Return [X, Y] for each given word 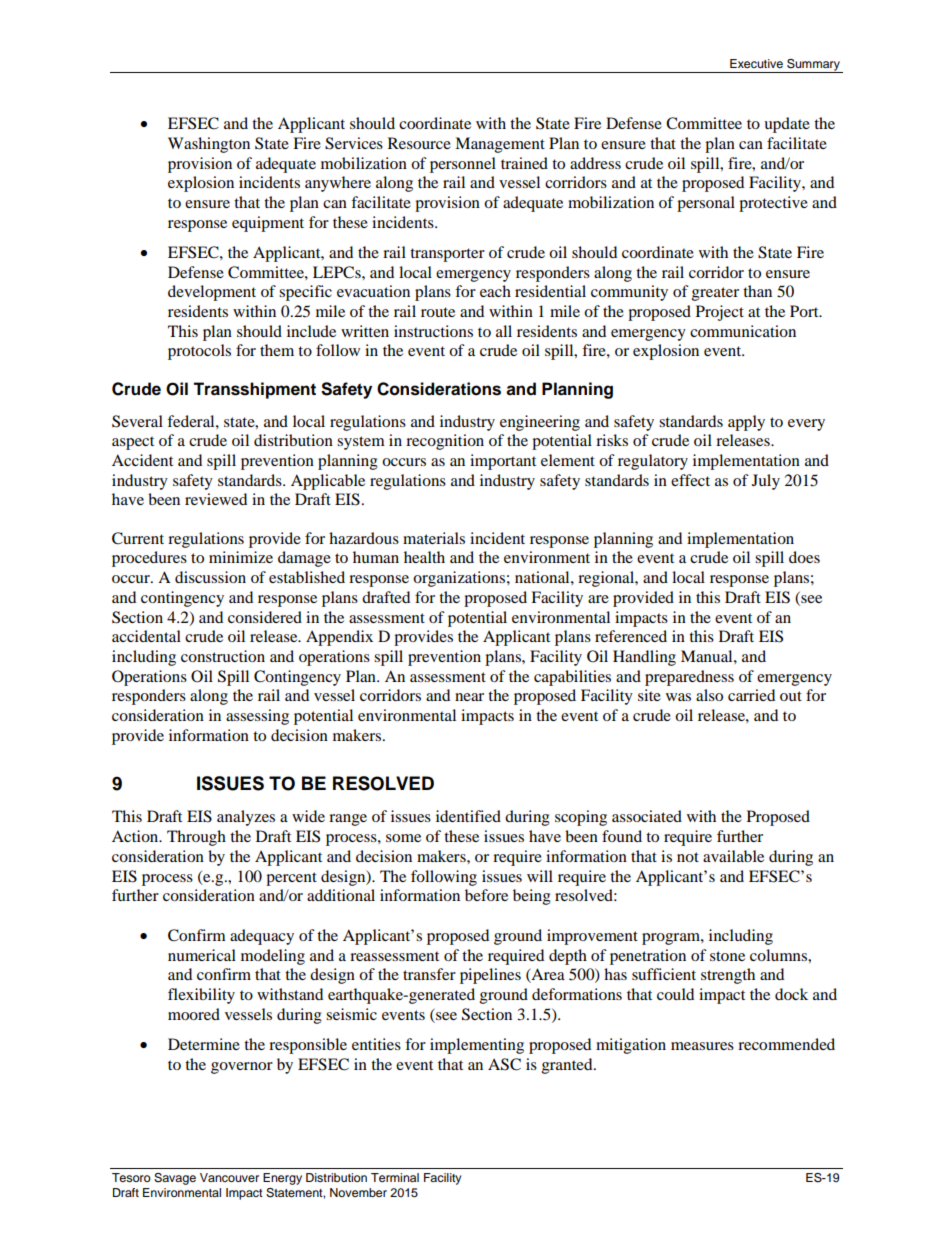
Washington [209, 145]
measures [702, 1046]
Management [500, 145]
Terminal [395, 1177]
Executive [756, 63]
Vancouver [229, 1177]
